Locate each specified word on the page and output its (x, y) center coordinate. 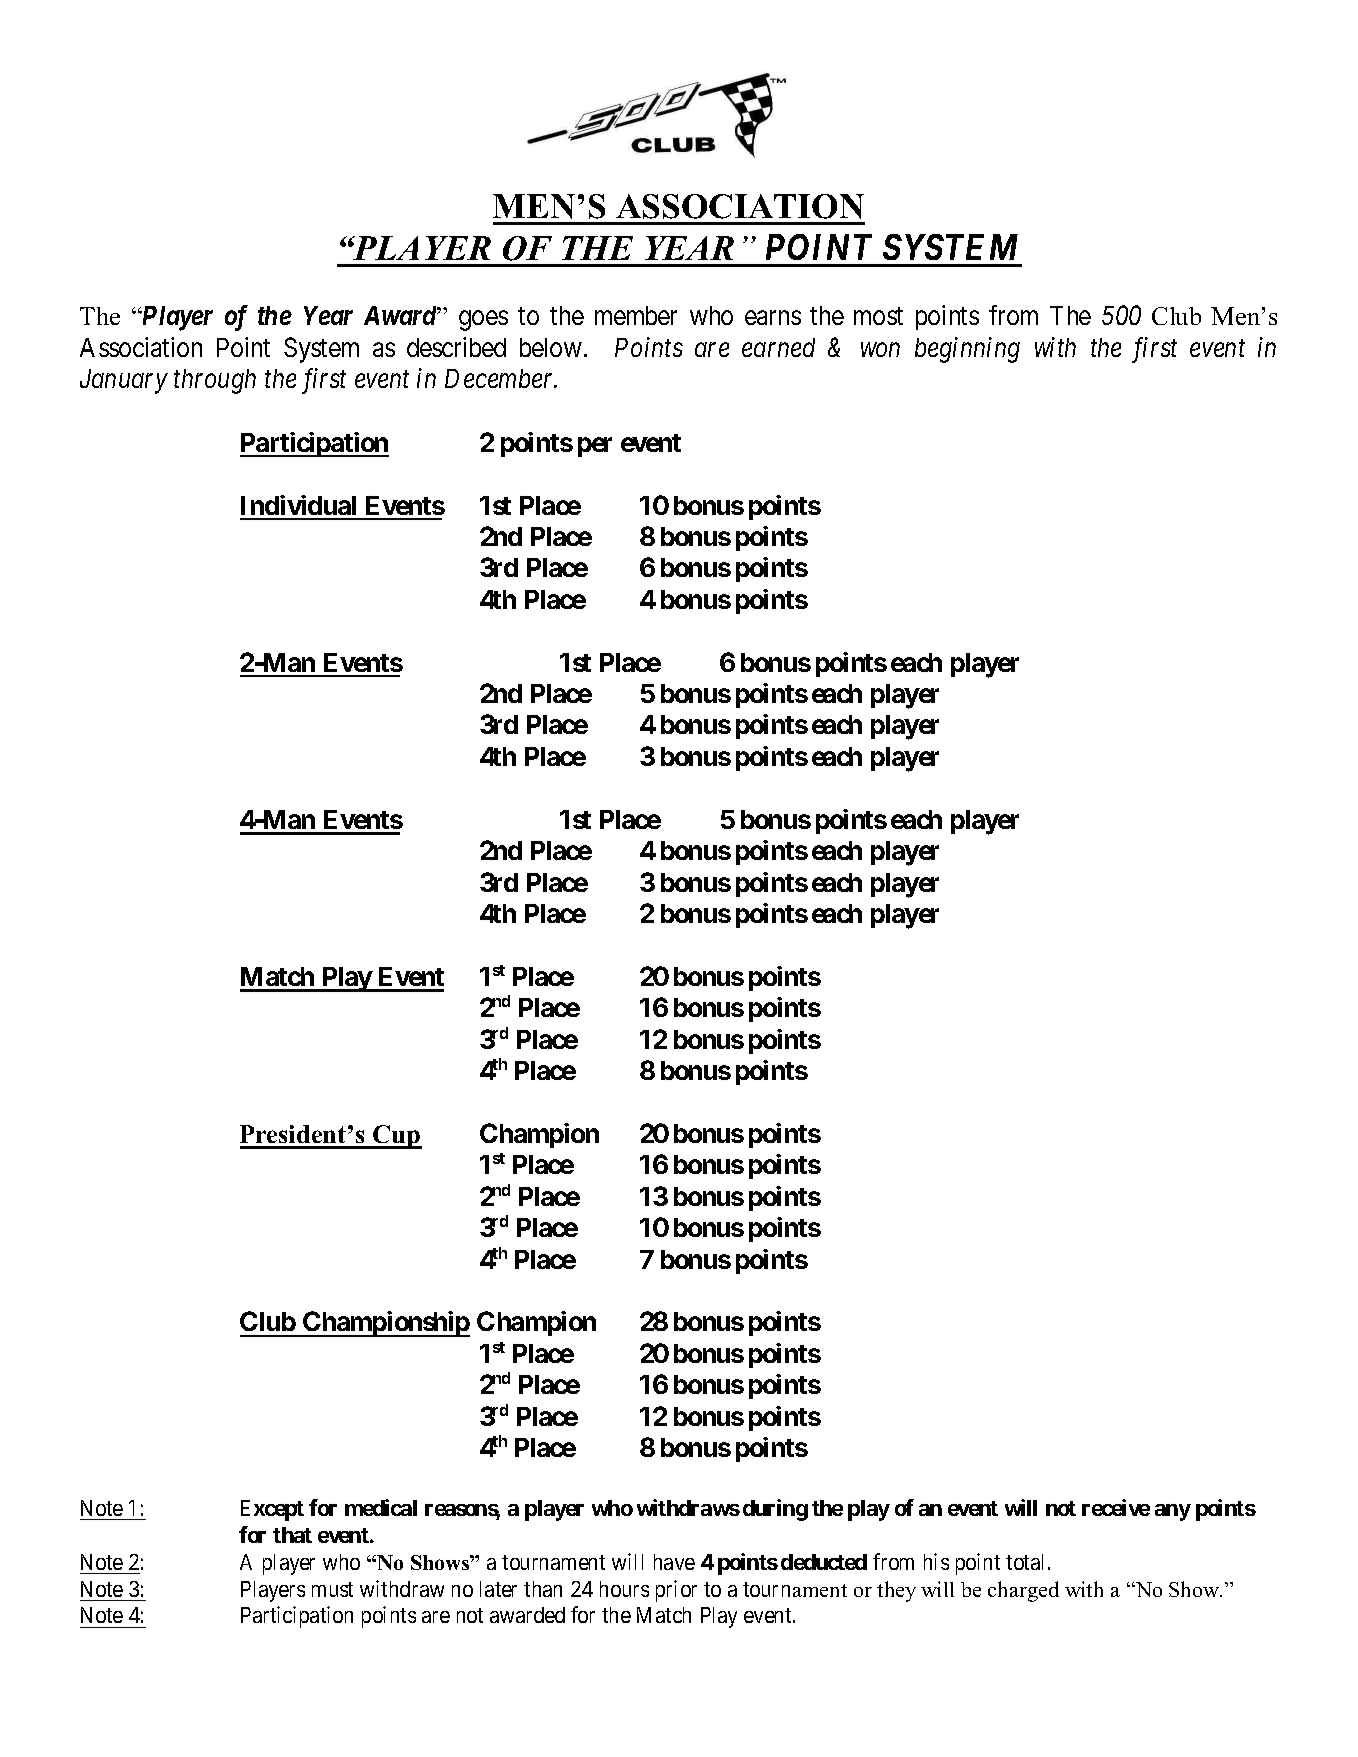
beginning (967, 350)
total (1024, 1562)
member (636, 315)
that (292, 1535)
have (674, 1562)
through (215, 381)
